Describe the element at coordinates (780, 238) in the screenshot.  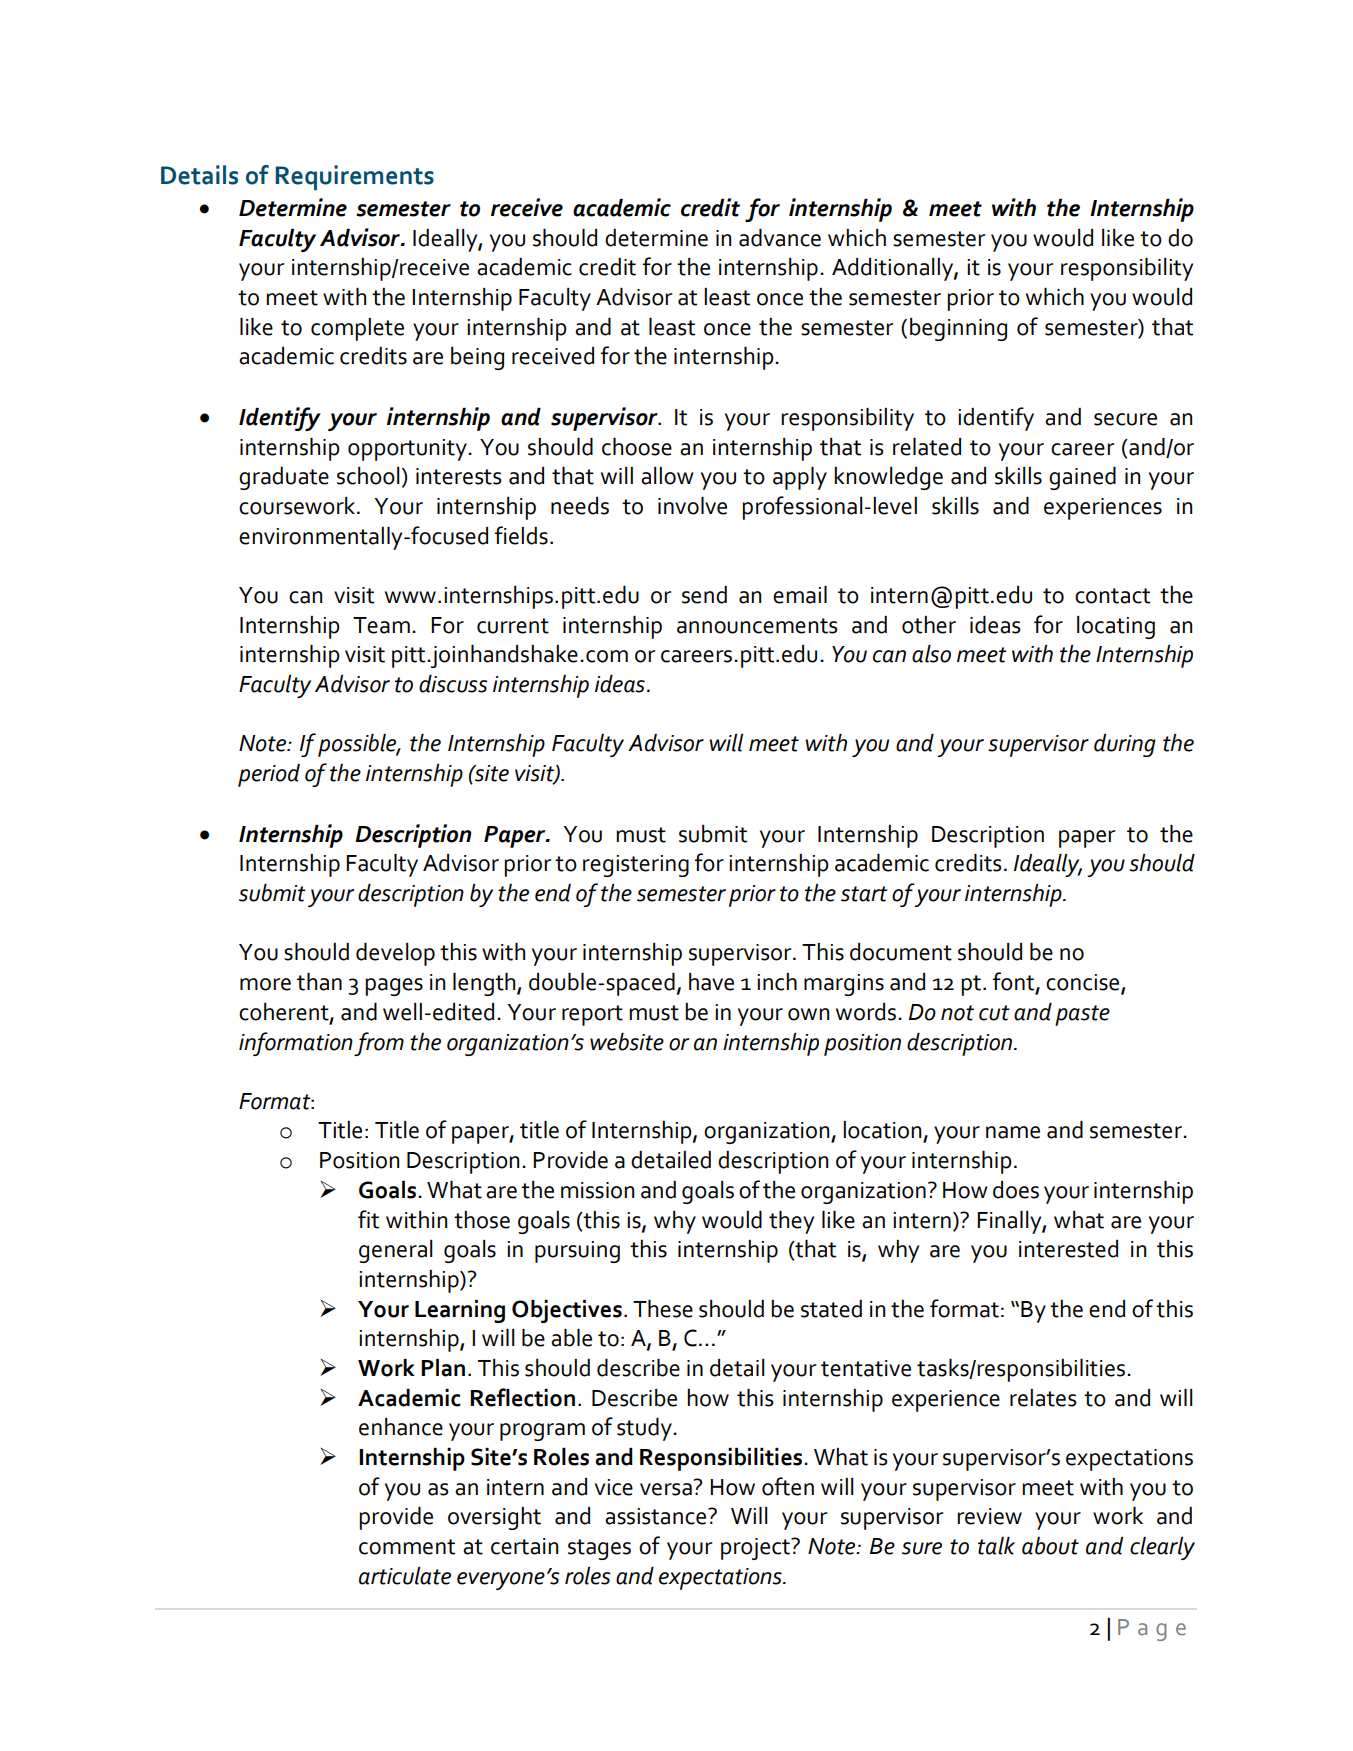
I see `advance` at that location.
